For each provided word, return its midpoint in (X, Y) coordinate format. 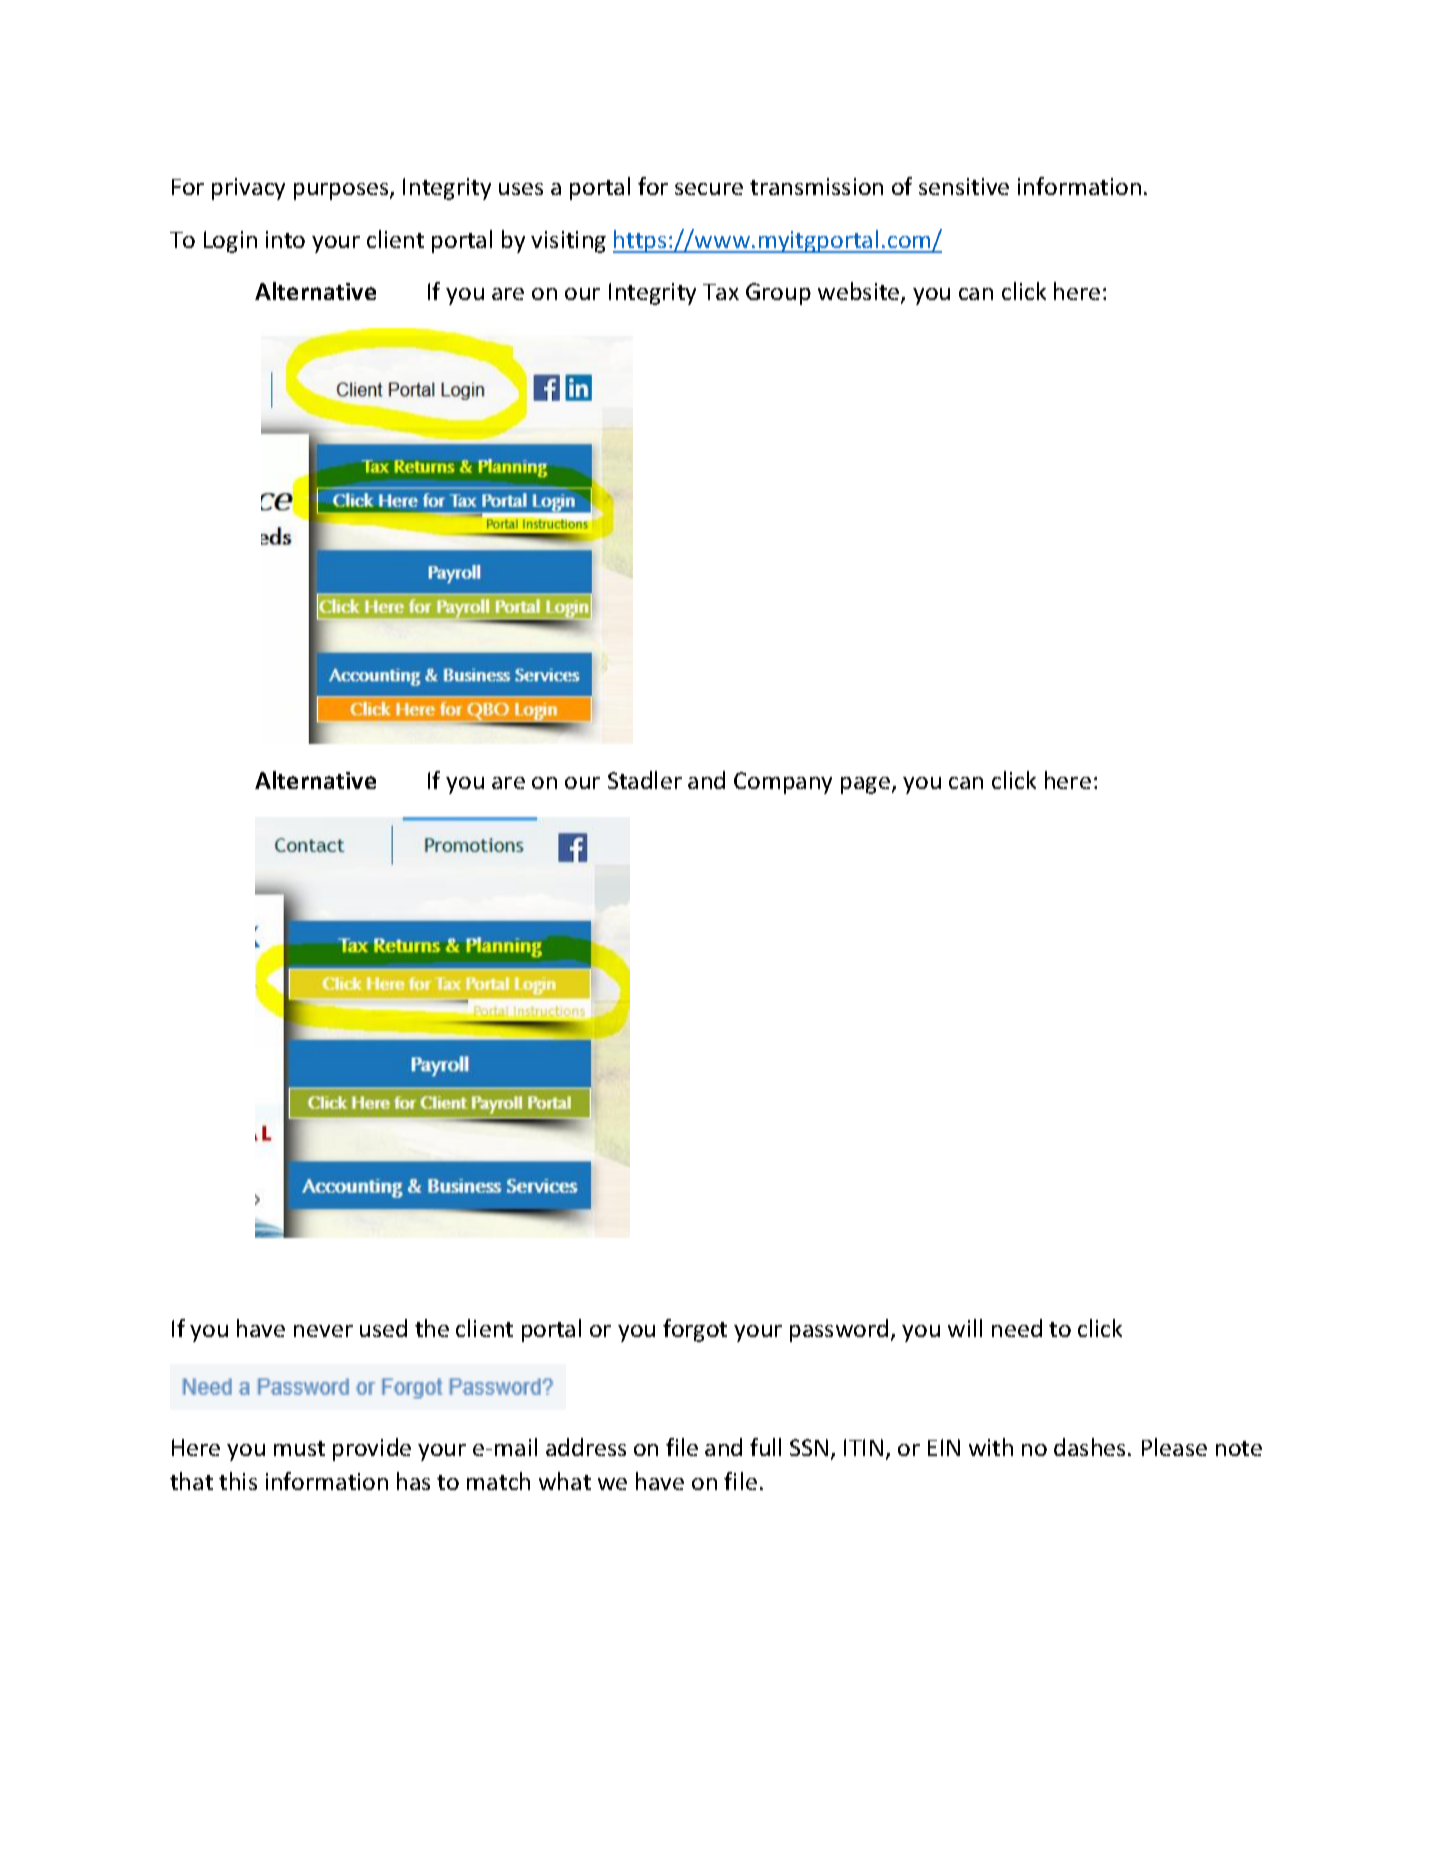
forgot (695, 1330)
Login (230, 242)
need (1017, 1328)
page (865, 785)
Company (783, 783)
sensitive (964, 186)
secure (709, 189)
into (285, 239)
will (965, 1328)
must (299, 1448)
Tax (721, 292)
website (860, 293)
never (323, 1331)
